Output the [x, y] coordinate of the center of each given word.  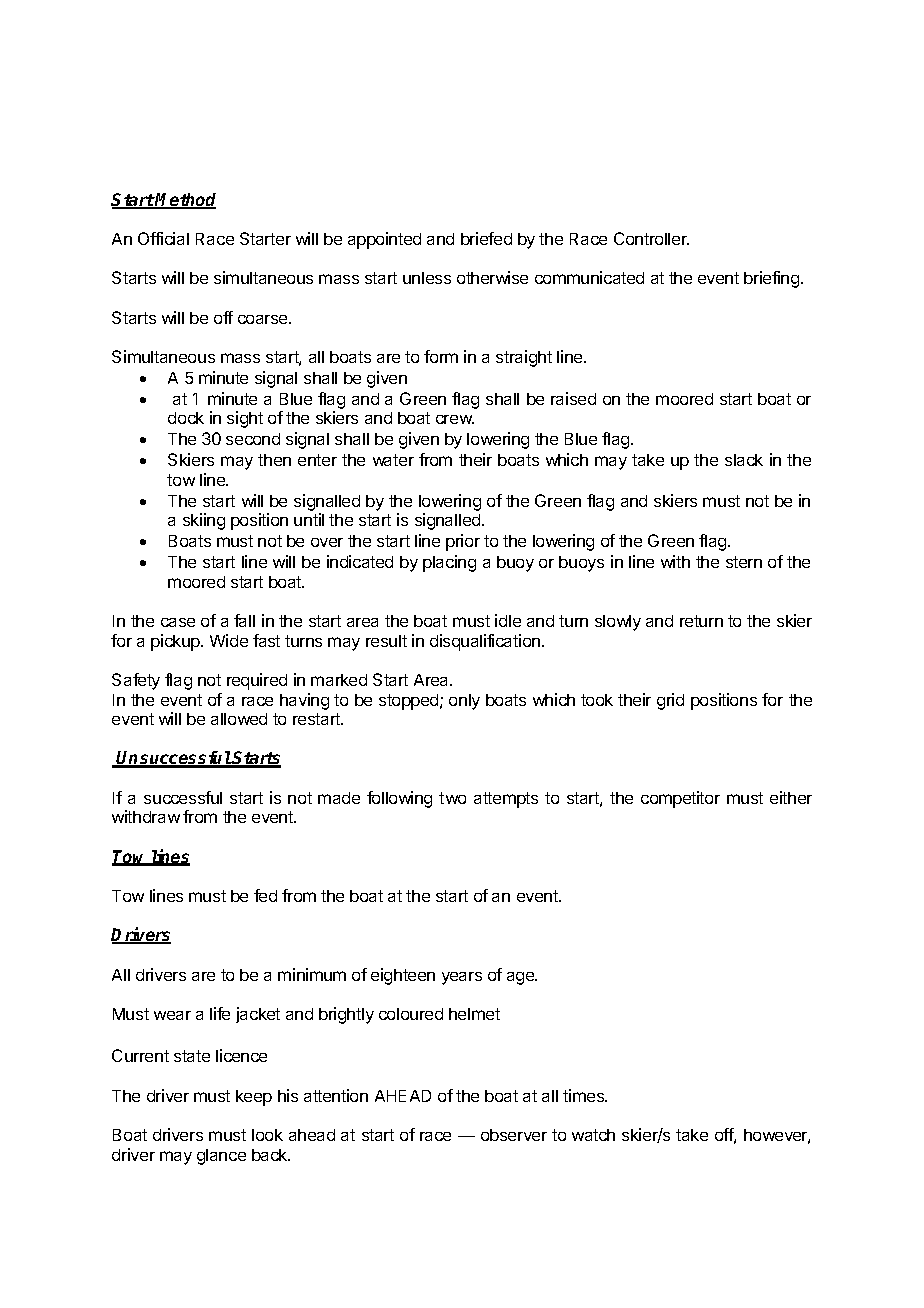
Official [163, 238]
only [464, 702]
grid [670, 701]
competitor [680, 799]
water [393, 460]
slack [744, 460]
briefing [771, 279]
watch [593, 1135]
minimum [312, 974]
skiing [204, 521]
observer [514, 1135]
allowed [239, 719]
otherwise [492, 277]
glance [221, 1157]
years [462, 978]
